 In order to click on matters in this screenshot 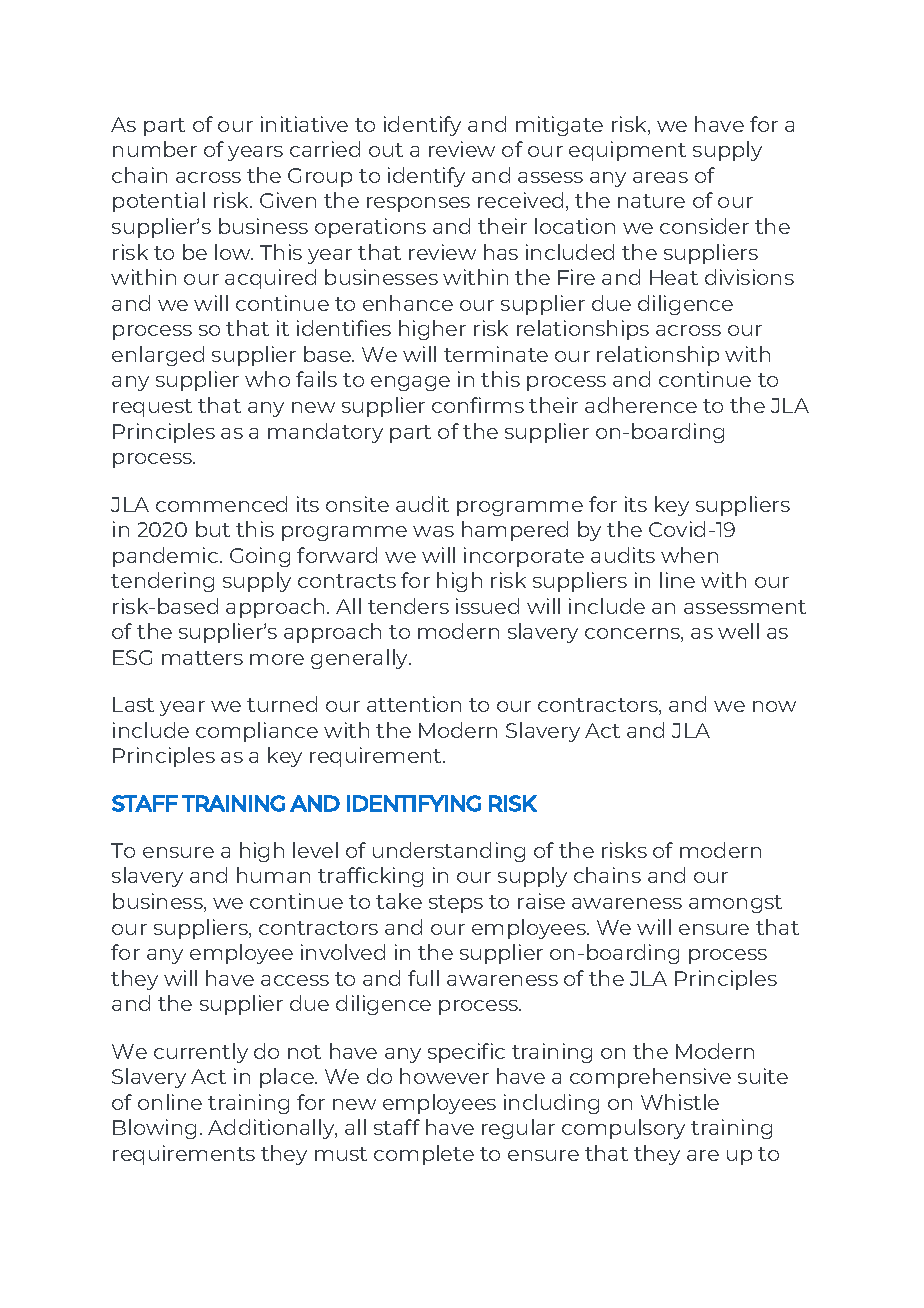, I will do `click(202, 658)`.
